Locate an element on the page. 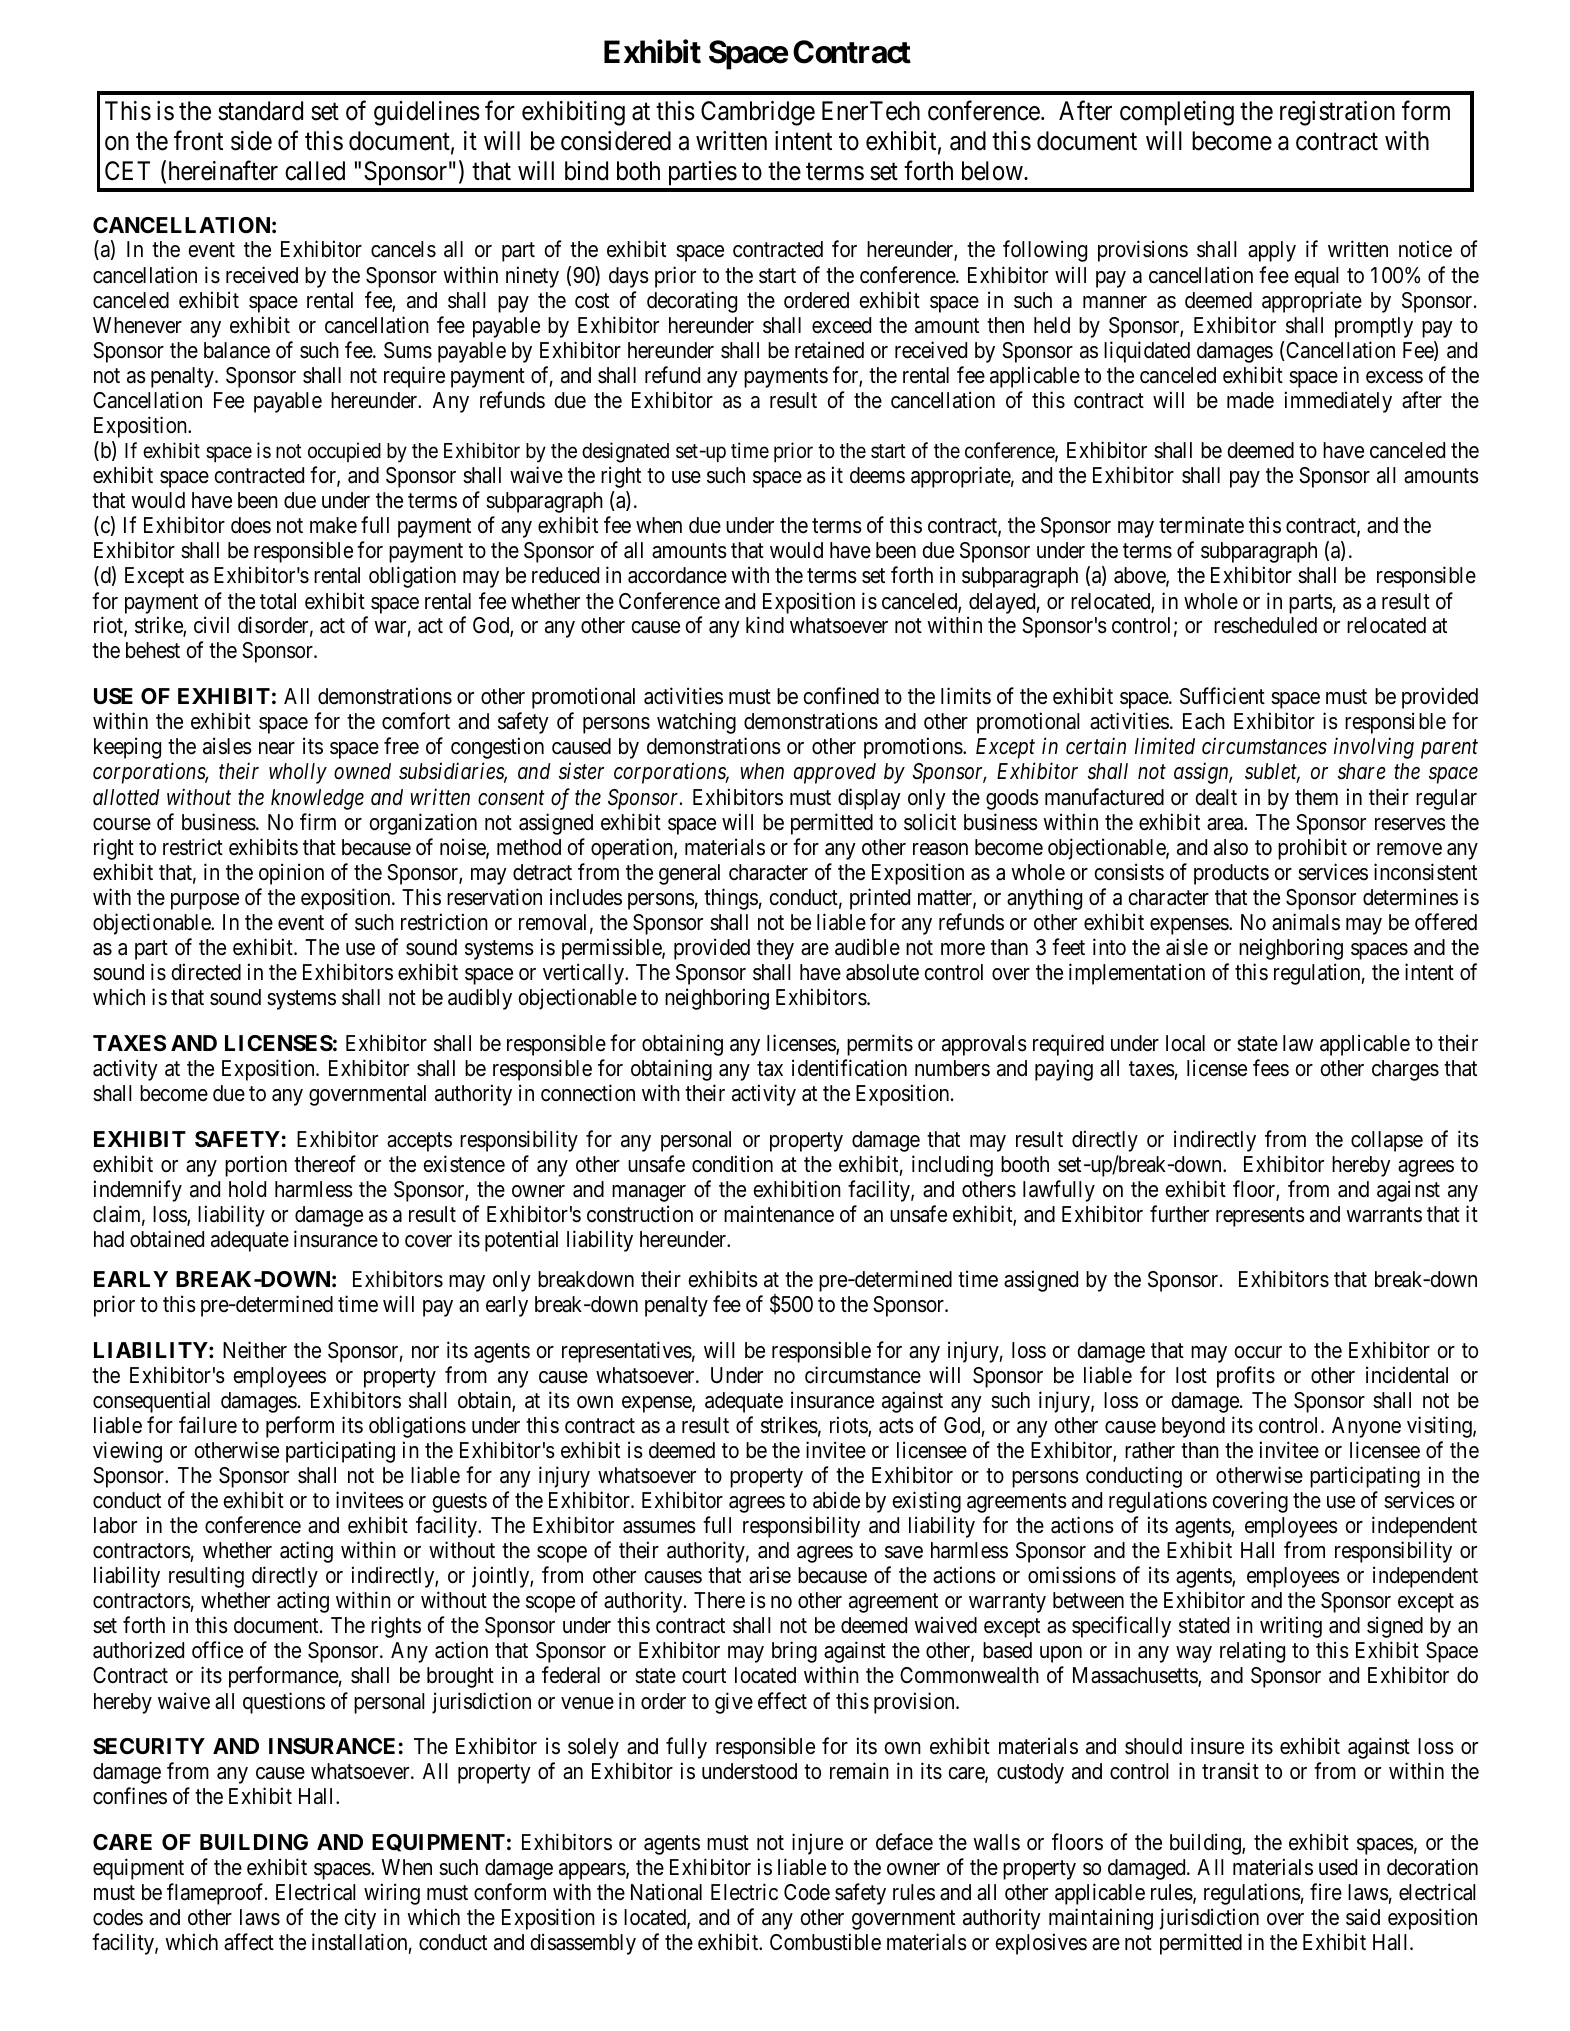 The height and width of the image is (2031, 1570). affect is located at coordinates (249, 1942).
